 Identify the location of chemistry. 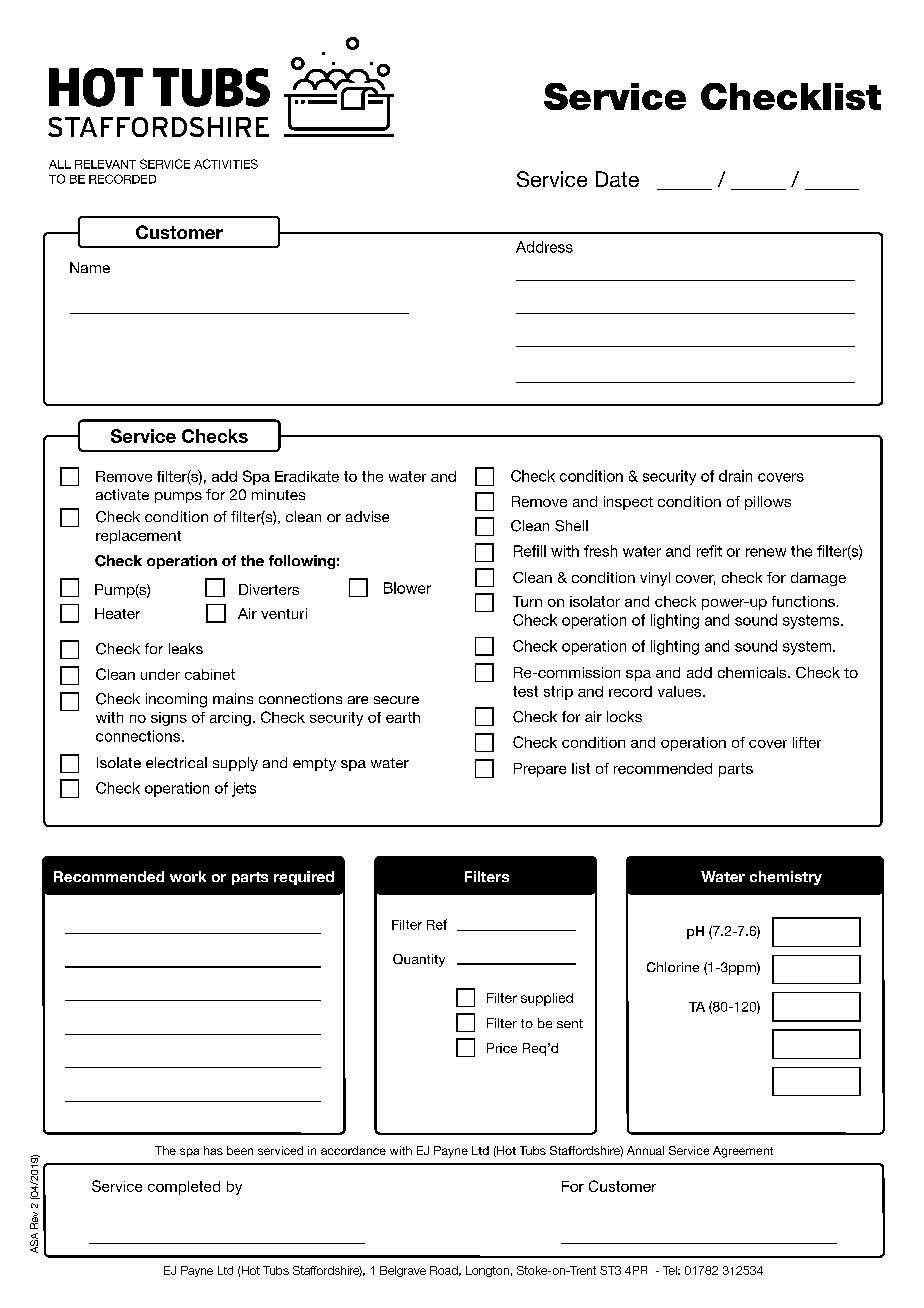
(786, 878).
